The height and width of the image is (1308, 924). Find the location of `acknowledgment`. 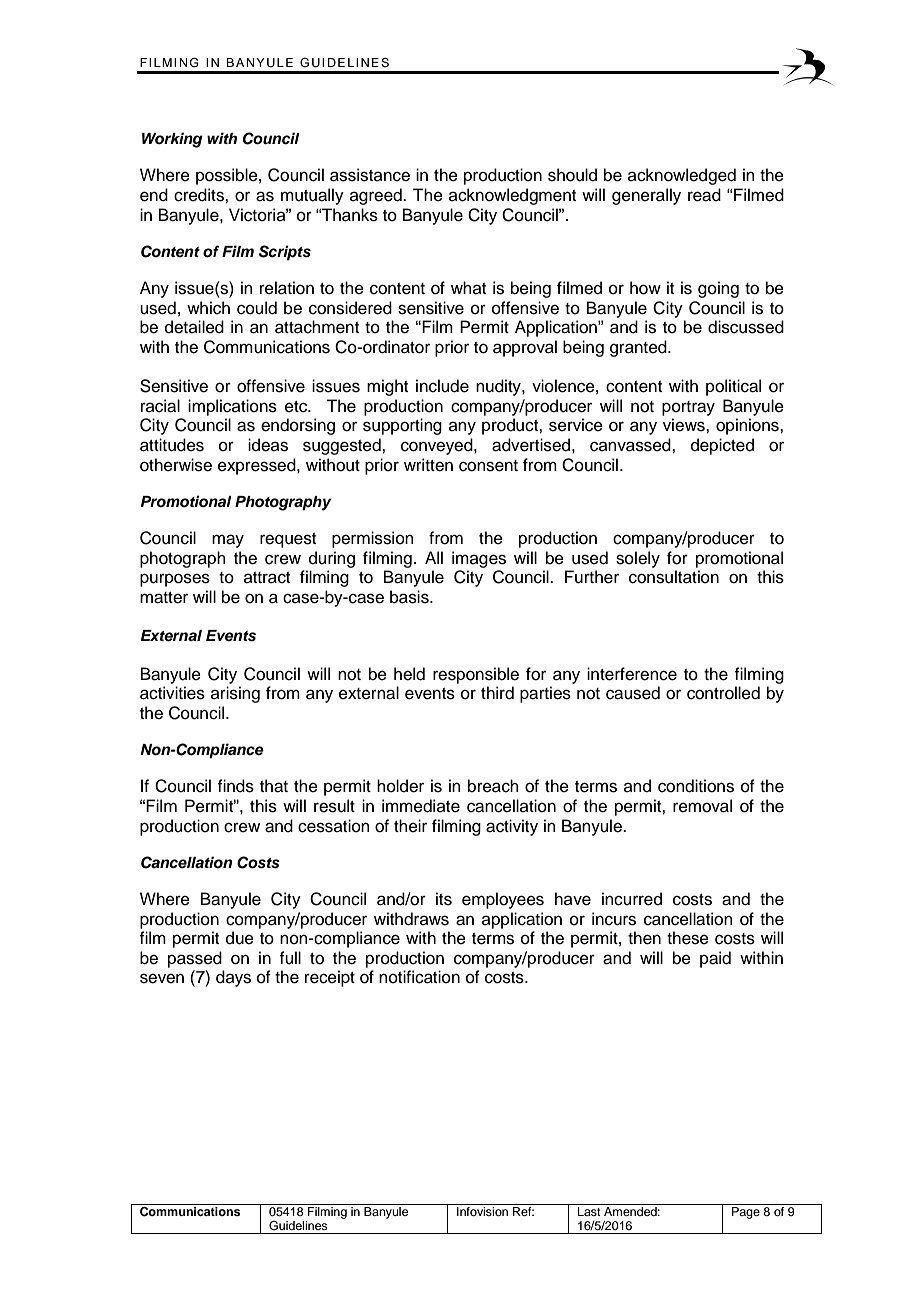

acknowledgment is located at coordinates (512, 196).
